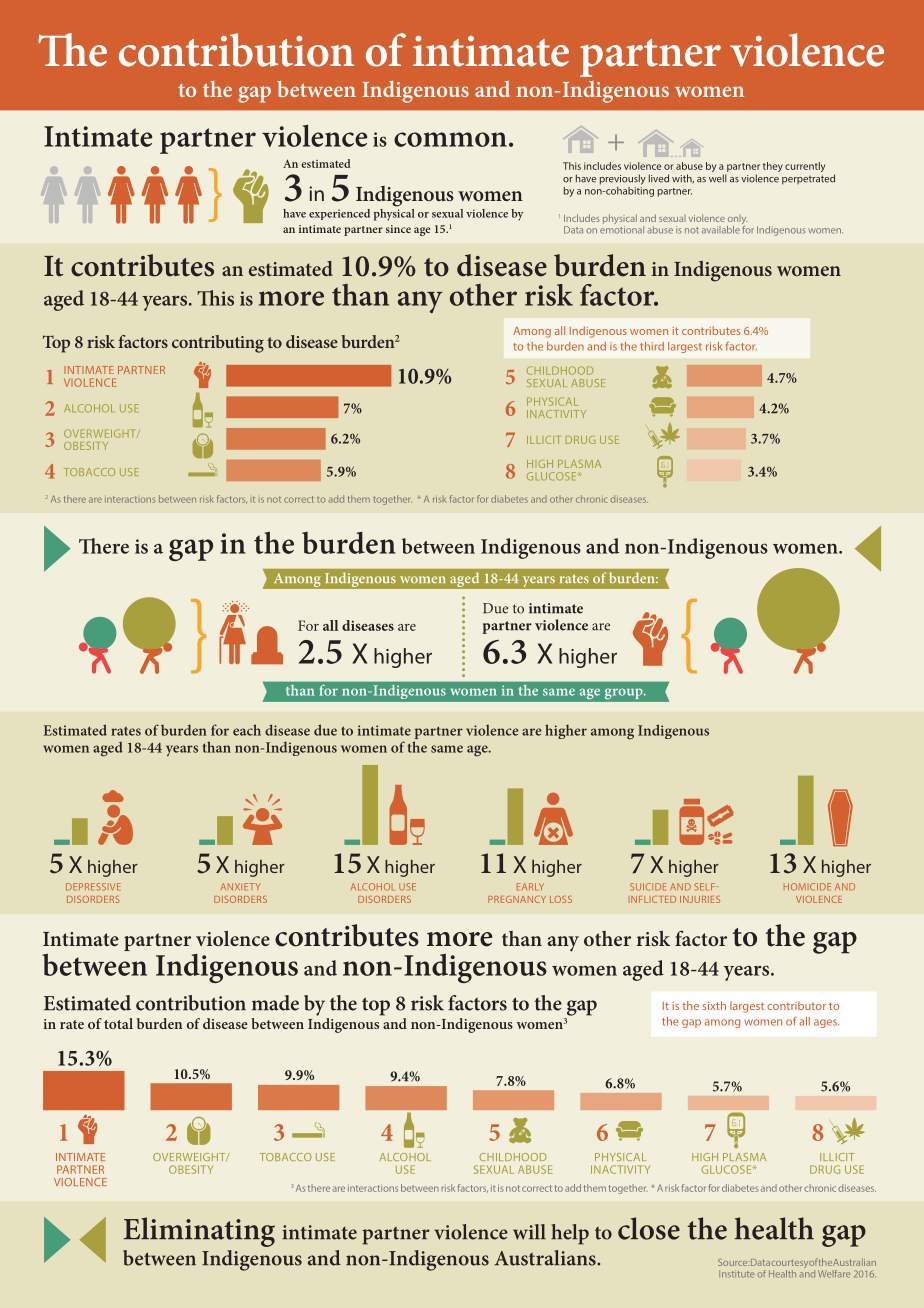  Describe the element at coordinates (199, 1232) in the page. I see `Eliminating` at that location.
